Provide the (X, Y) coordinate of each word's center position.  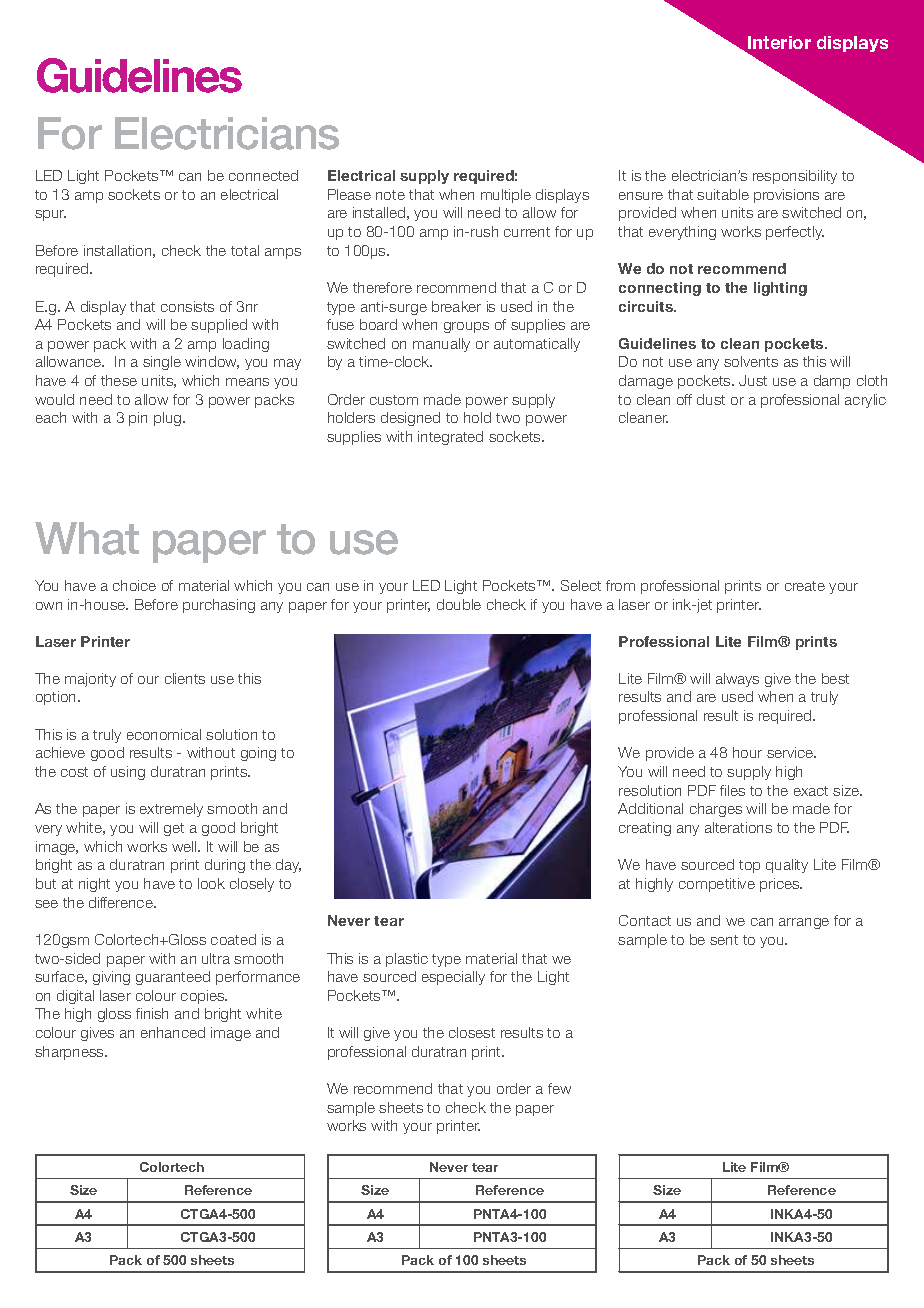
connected (263, 175)
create (805, 586)
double (459, 604)
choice (134, 585)
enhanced (173, 1032)
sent (724, 940)
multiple (506, 196)
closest (472, 1032)
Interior (778, 44)
